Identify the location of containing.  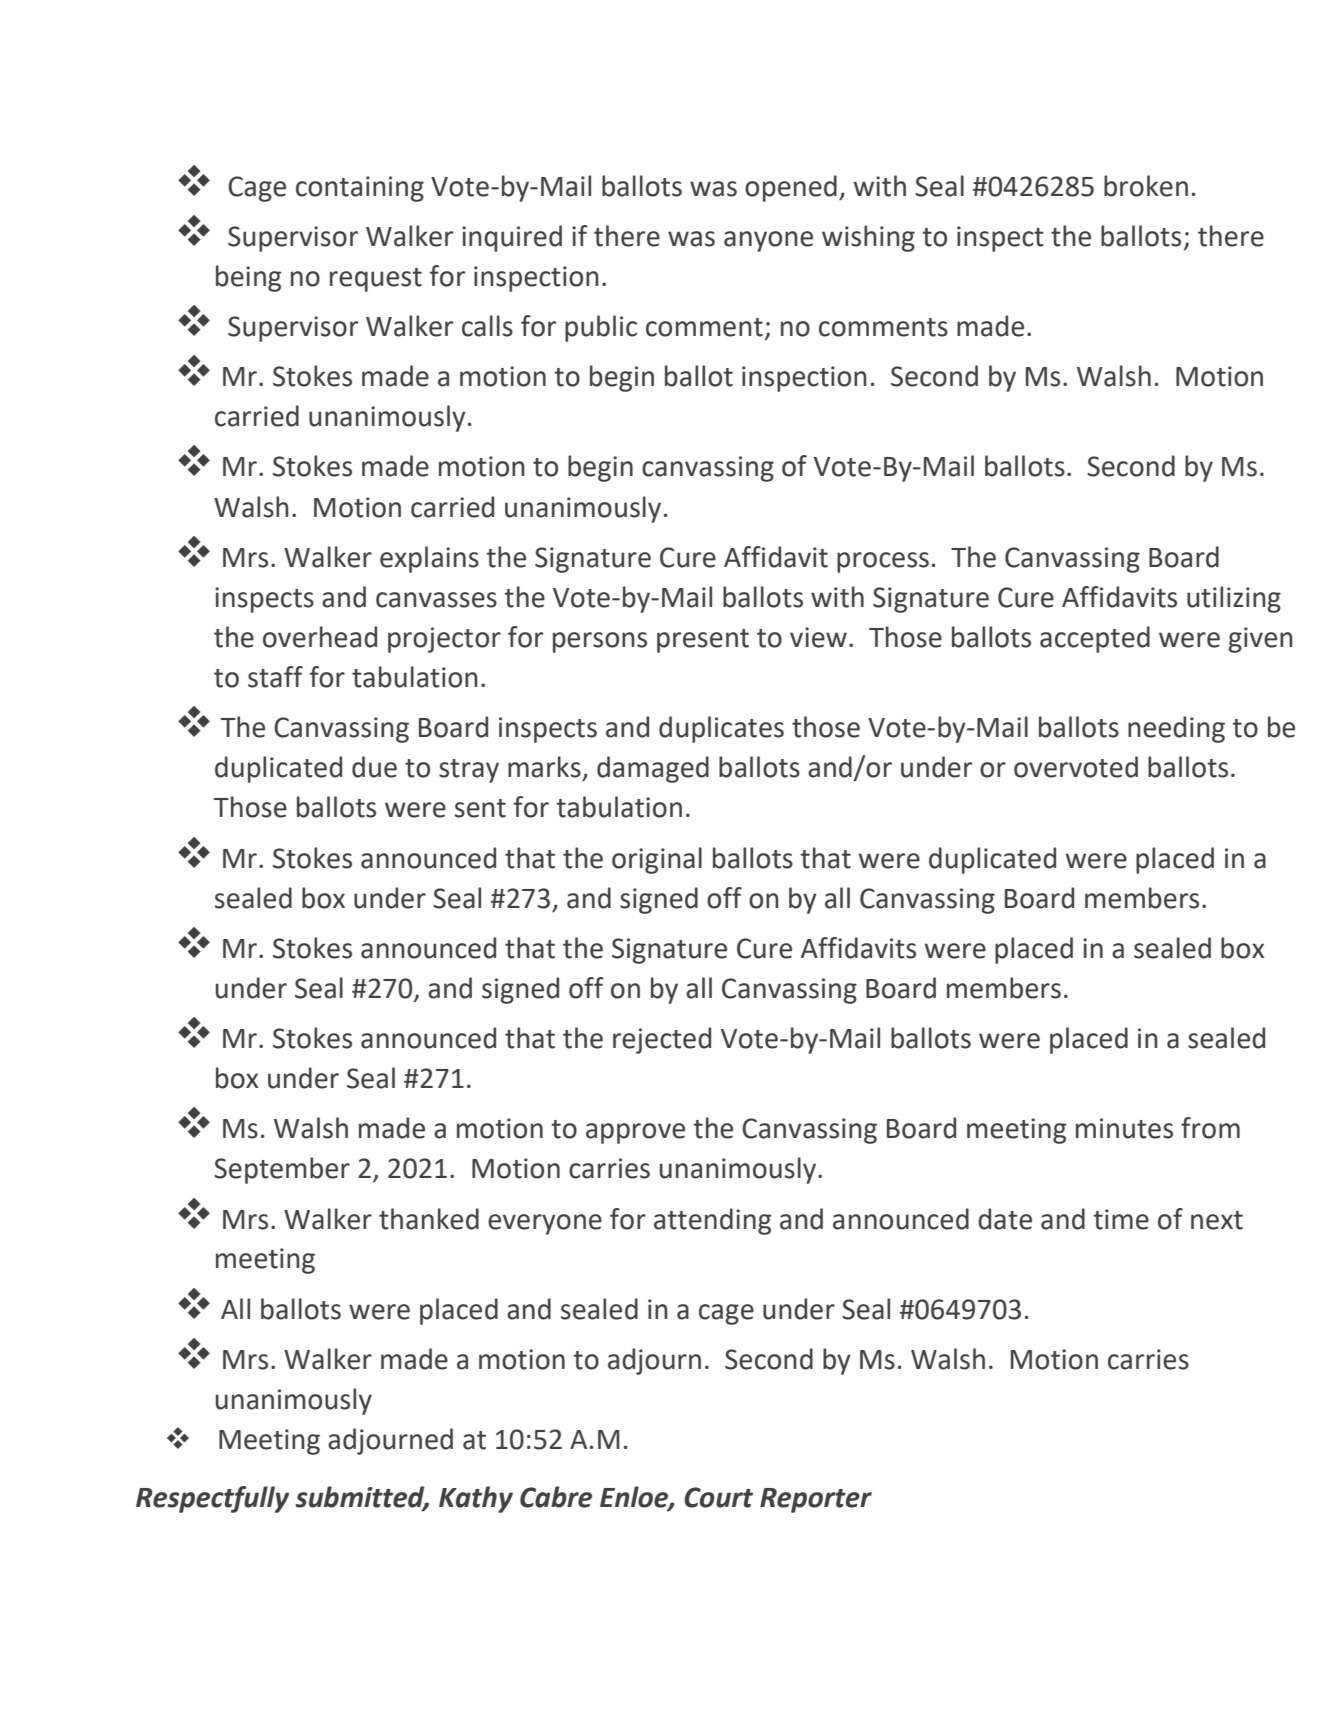
(360, 189).
